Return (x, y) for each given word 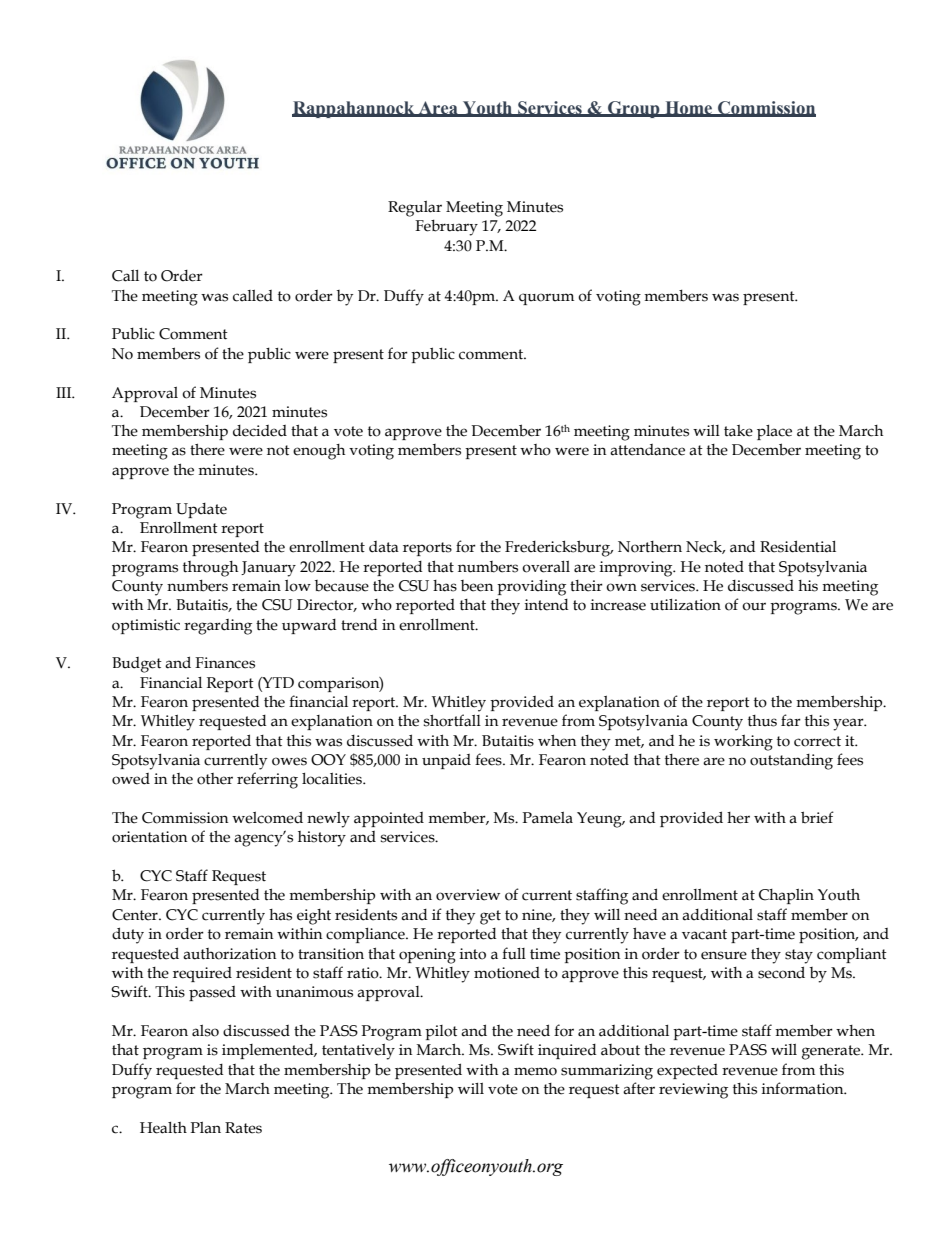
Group (634, 109)
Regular (415, 209)
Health (163, 1128)
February (446, 227)
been (477, 586)
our (754, 606)
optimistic (146, 626)
